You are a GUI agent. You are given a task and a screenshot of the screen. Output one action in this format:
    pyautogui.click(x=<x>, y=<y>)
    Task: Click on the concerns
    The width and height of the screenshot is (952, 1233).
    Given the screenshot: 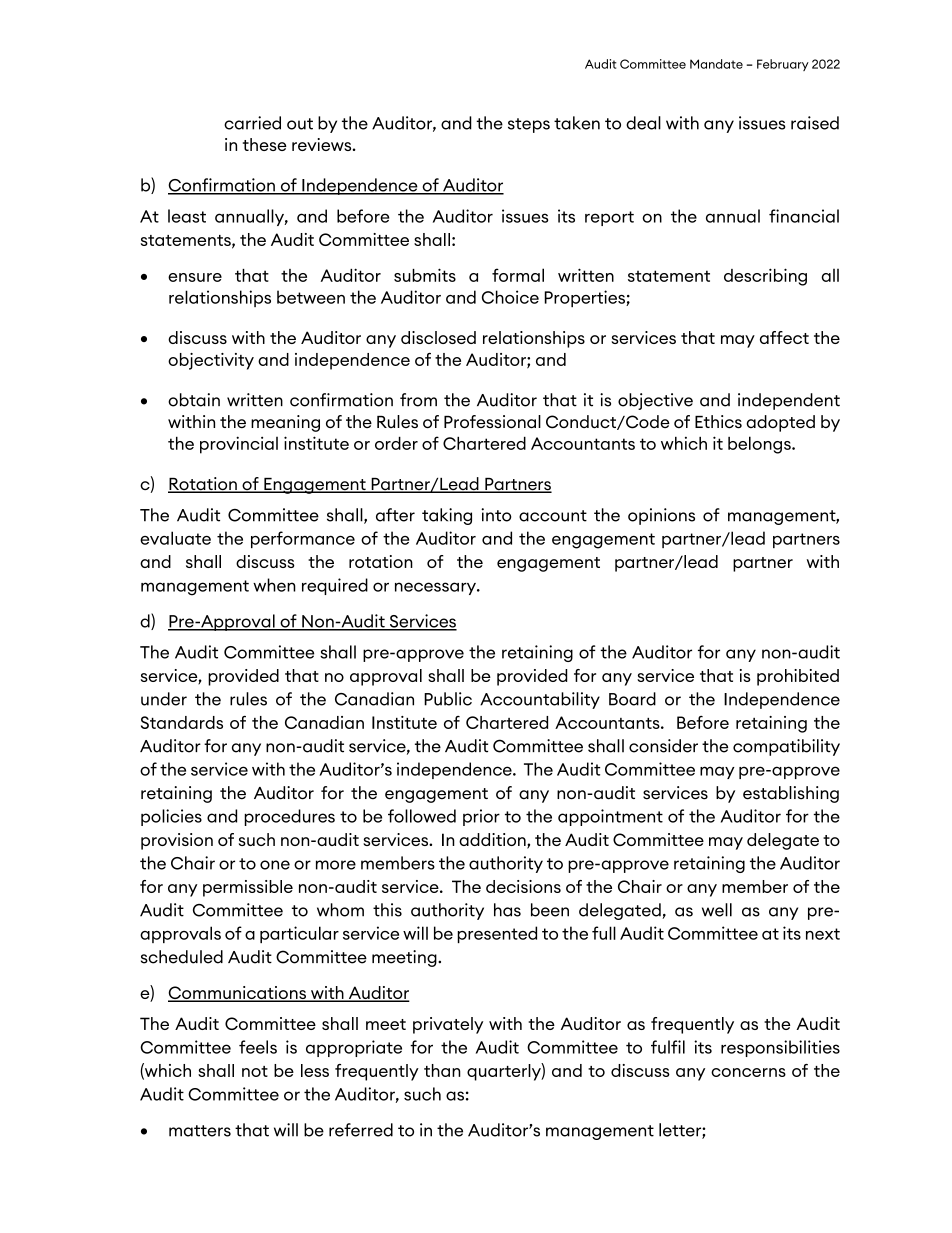 What is the action you would take?
    pyautogui.click(x=748, y=1072)
